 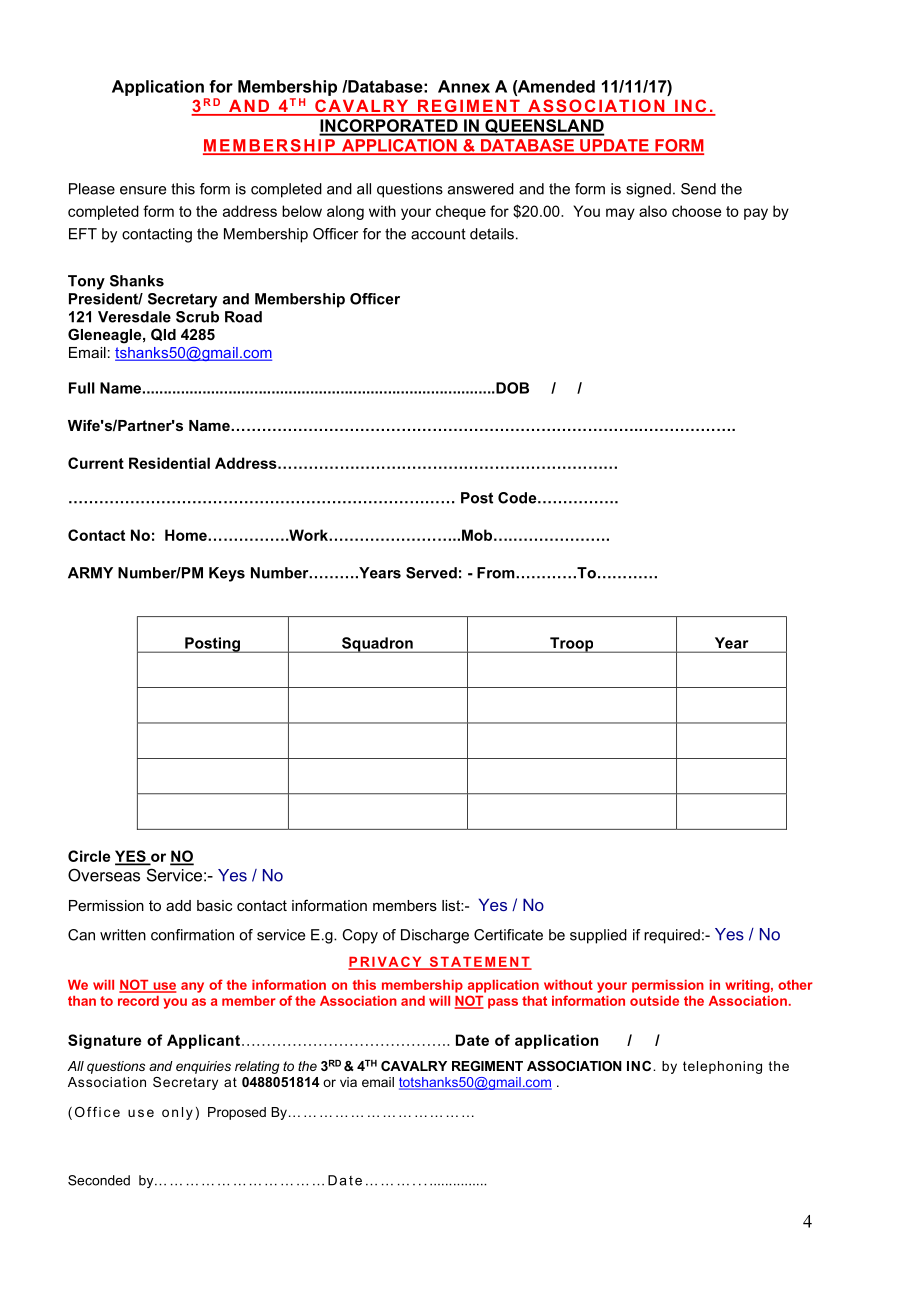 What do you see at coordinates (89, 856) in the screenshot?
I see `Circle` at bounding box center [89, 856].
